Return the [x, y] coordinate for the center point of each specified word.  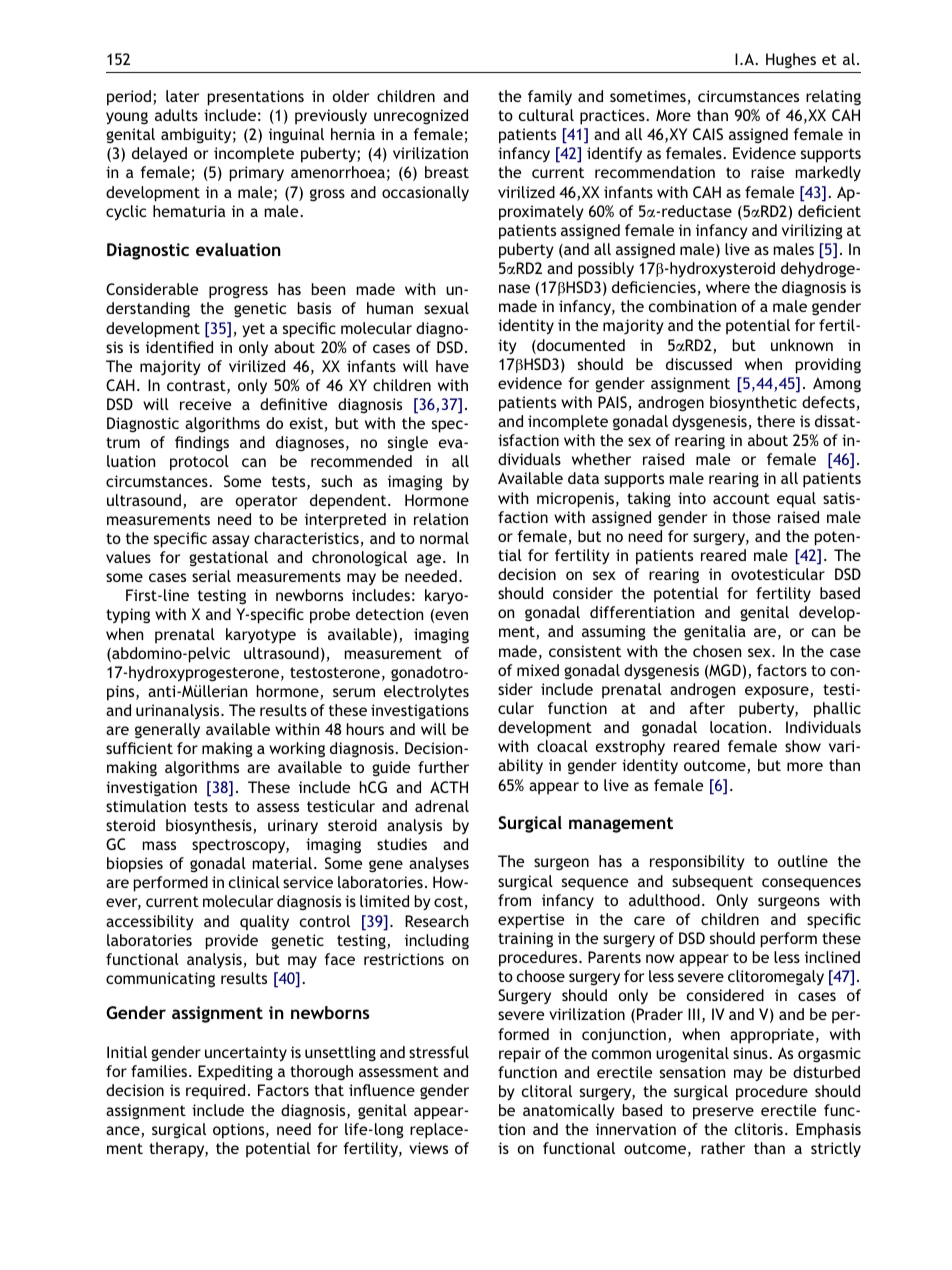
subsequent [712, 883]
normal [444, 538]
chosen [717, 651]
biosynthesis [210, 827]
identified [179, 347]
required [215, 1092]
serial [211, 576]
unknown [802, 345]
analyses [439, 864]
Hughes [791, 61]
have [452, 366]
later [182, 96]
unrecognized [421, 117]
